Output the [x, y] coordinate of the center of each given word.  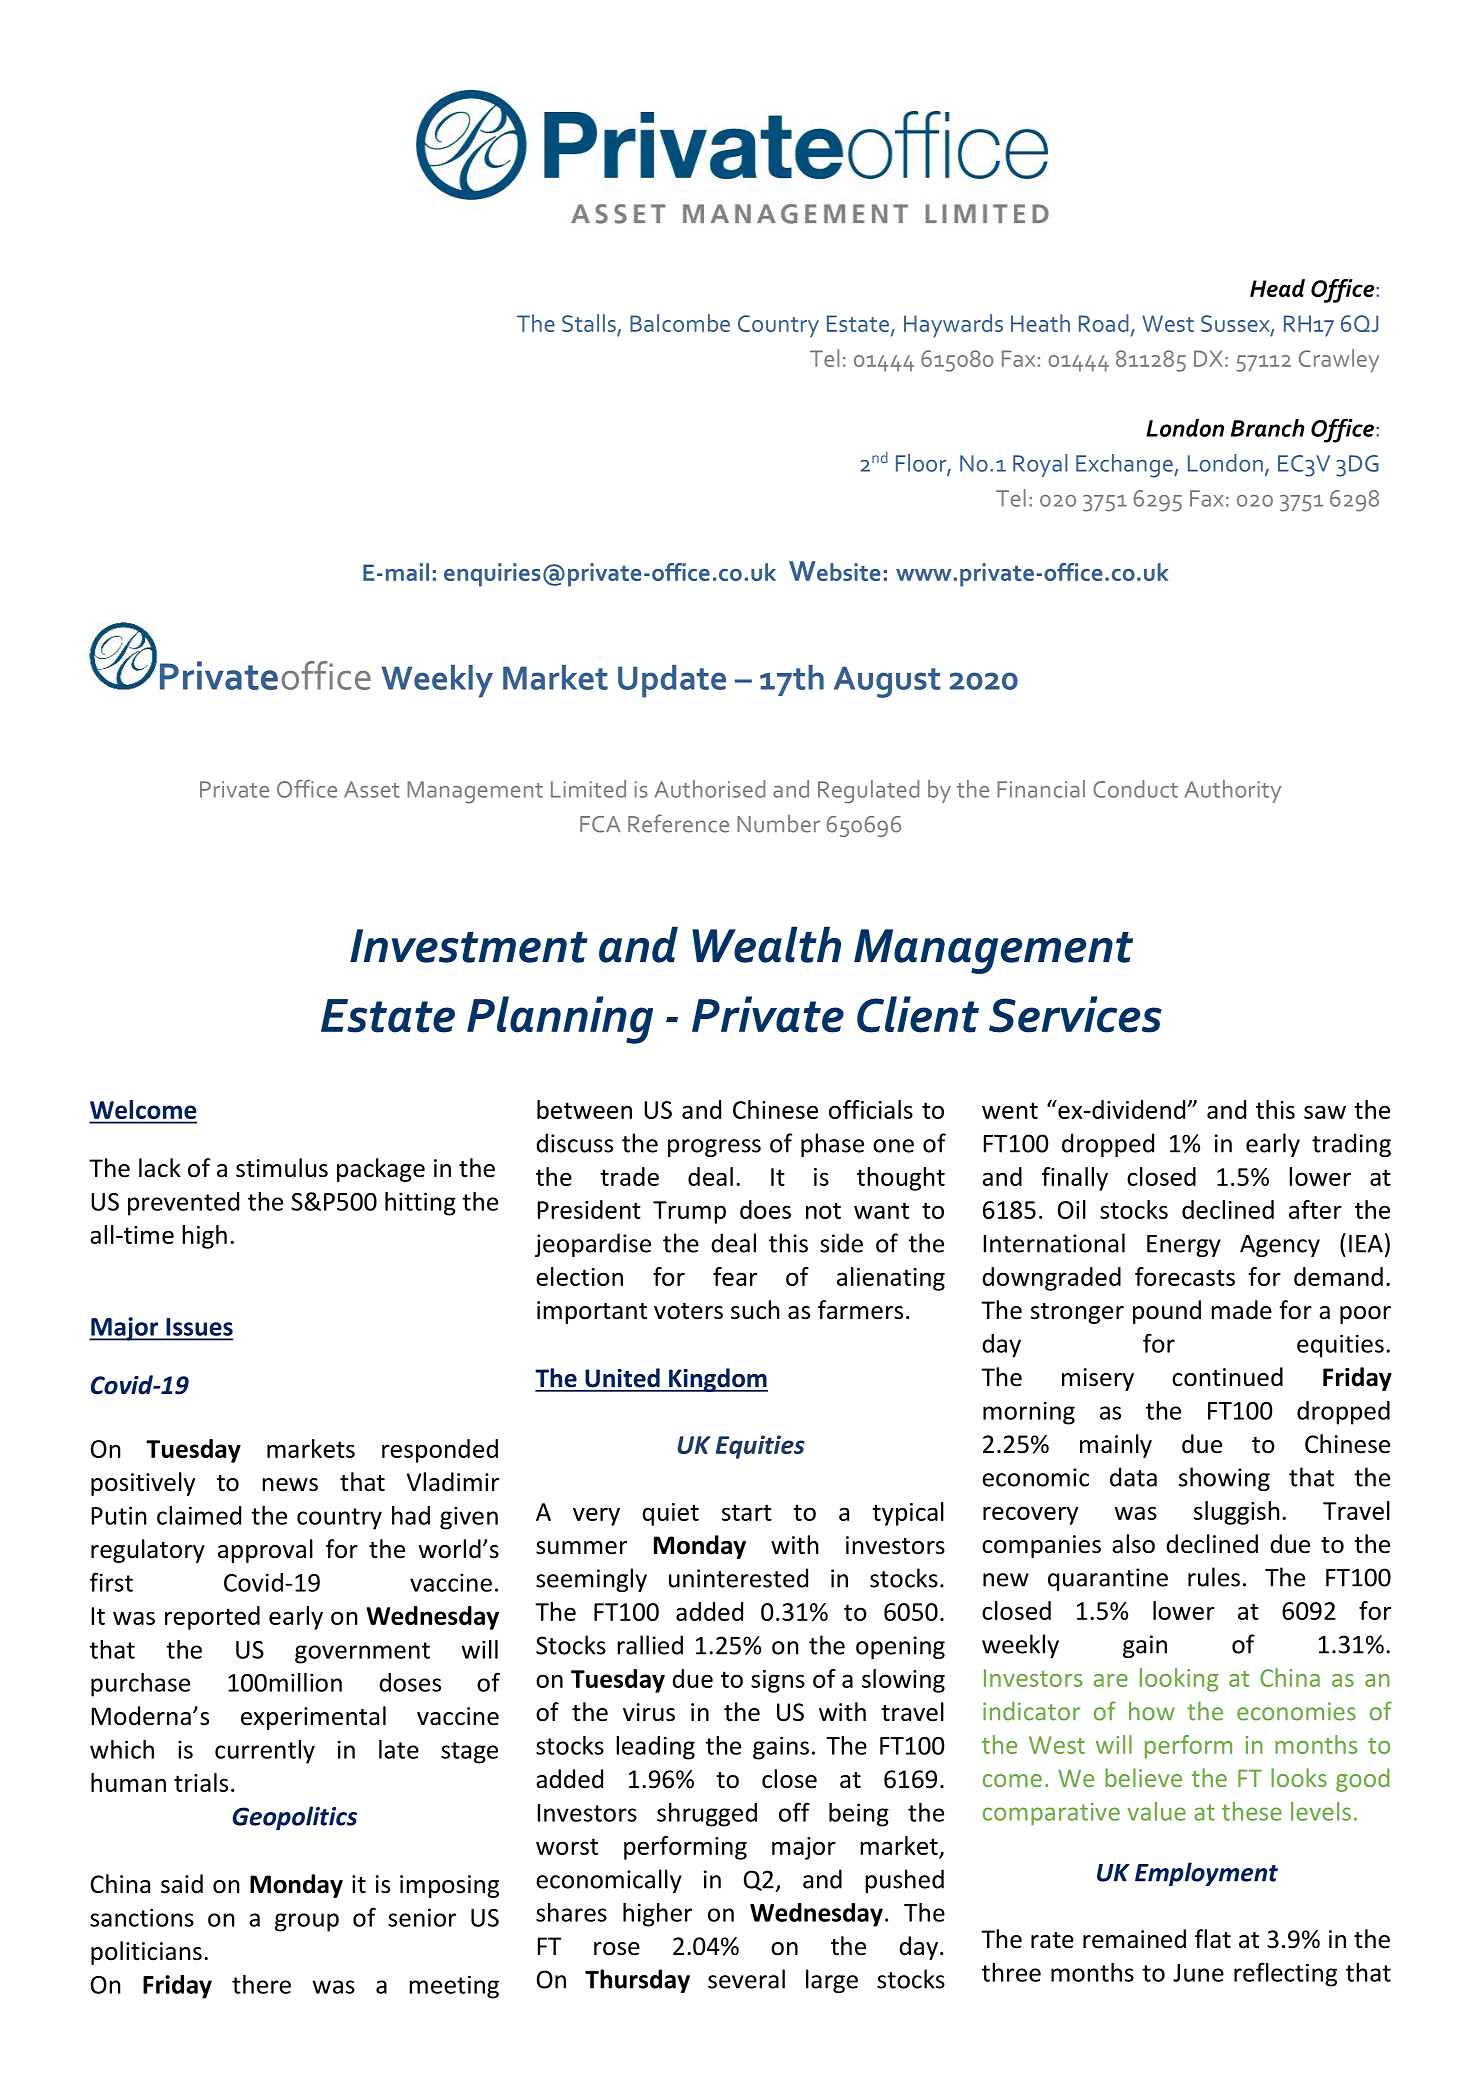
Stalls [590, 324]
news [290, 1485]
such [755, 1310]
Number [778, 824]
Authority [1232, 791]
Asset [372, 789]
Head [1277, 288]
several [746, 1979]
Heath [1040, 323]
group [307, 1922]
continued [1227, 1377]
